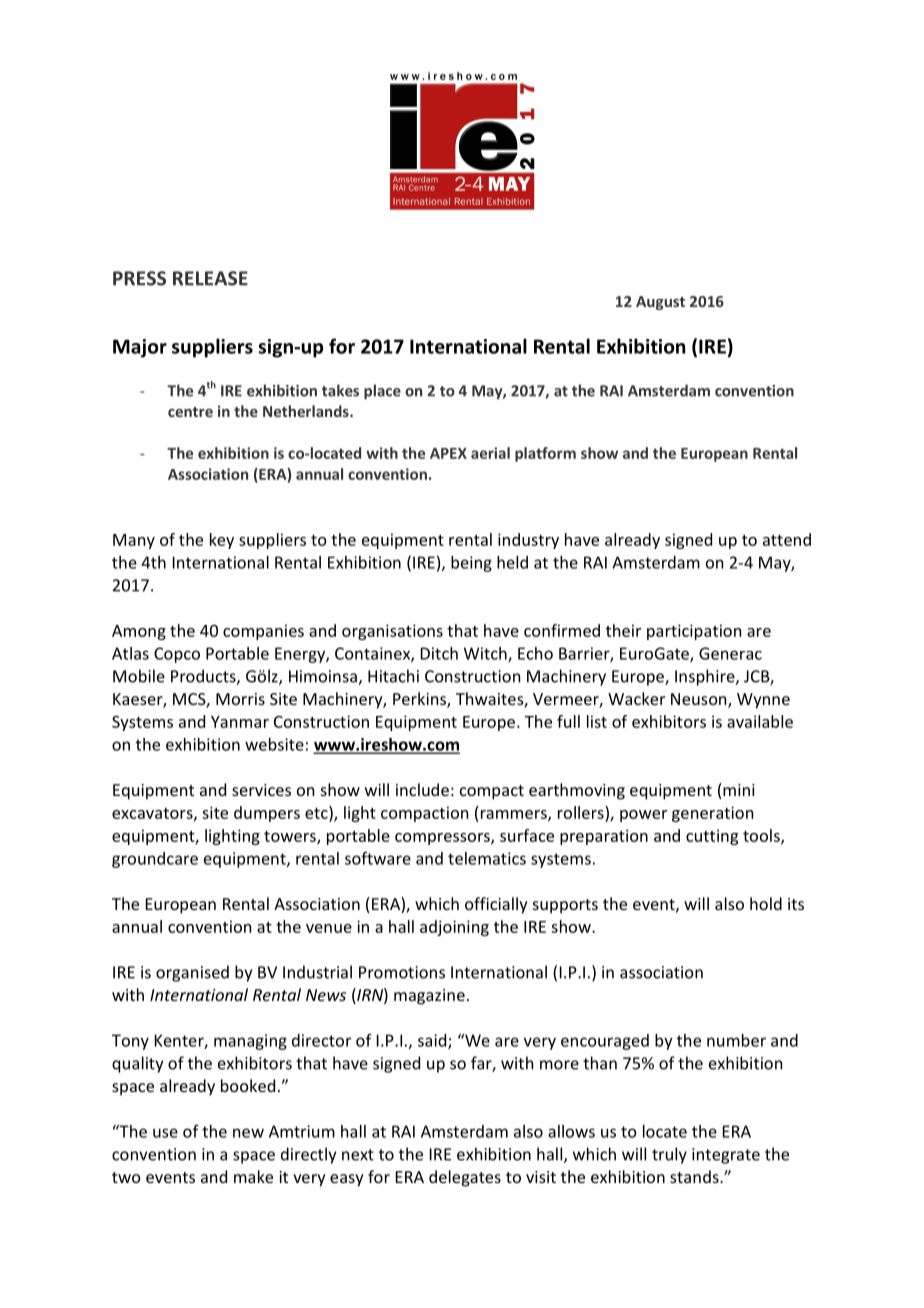  What do you see at coordinates (660, 303) in the screenshot?
I see `August` at bounding box center [660, 303].
